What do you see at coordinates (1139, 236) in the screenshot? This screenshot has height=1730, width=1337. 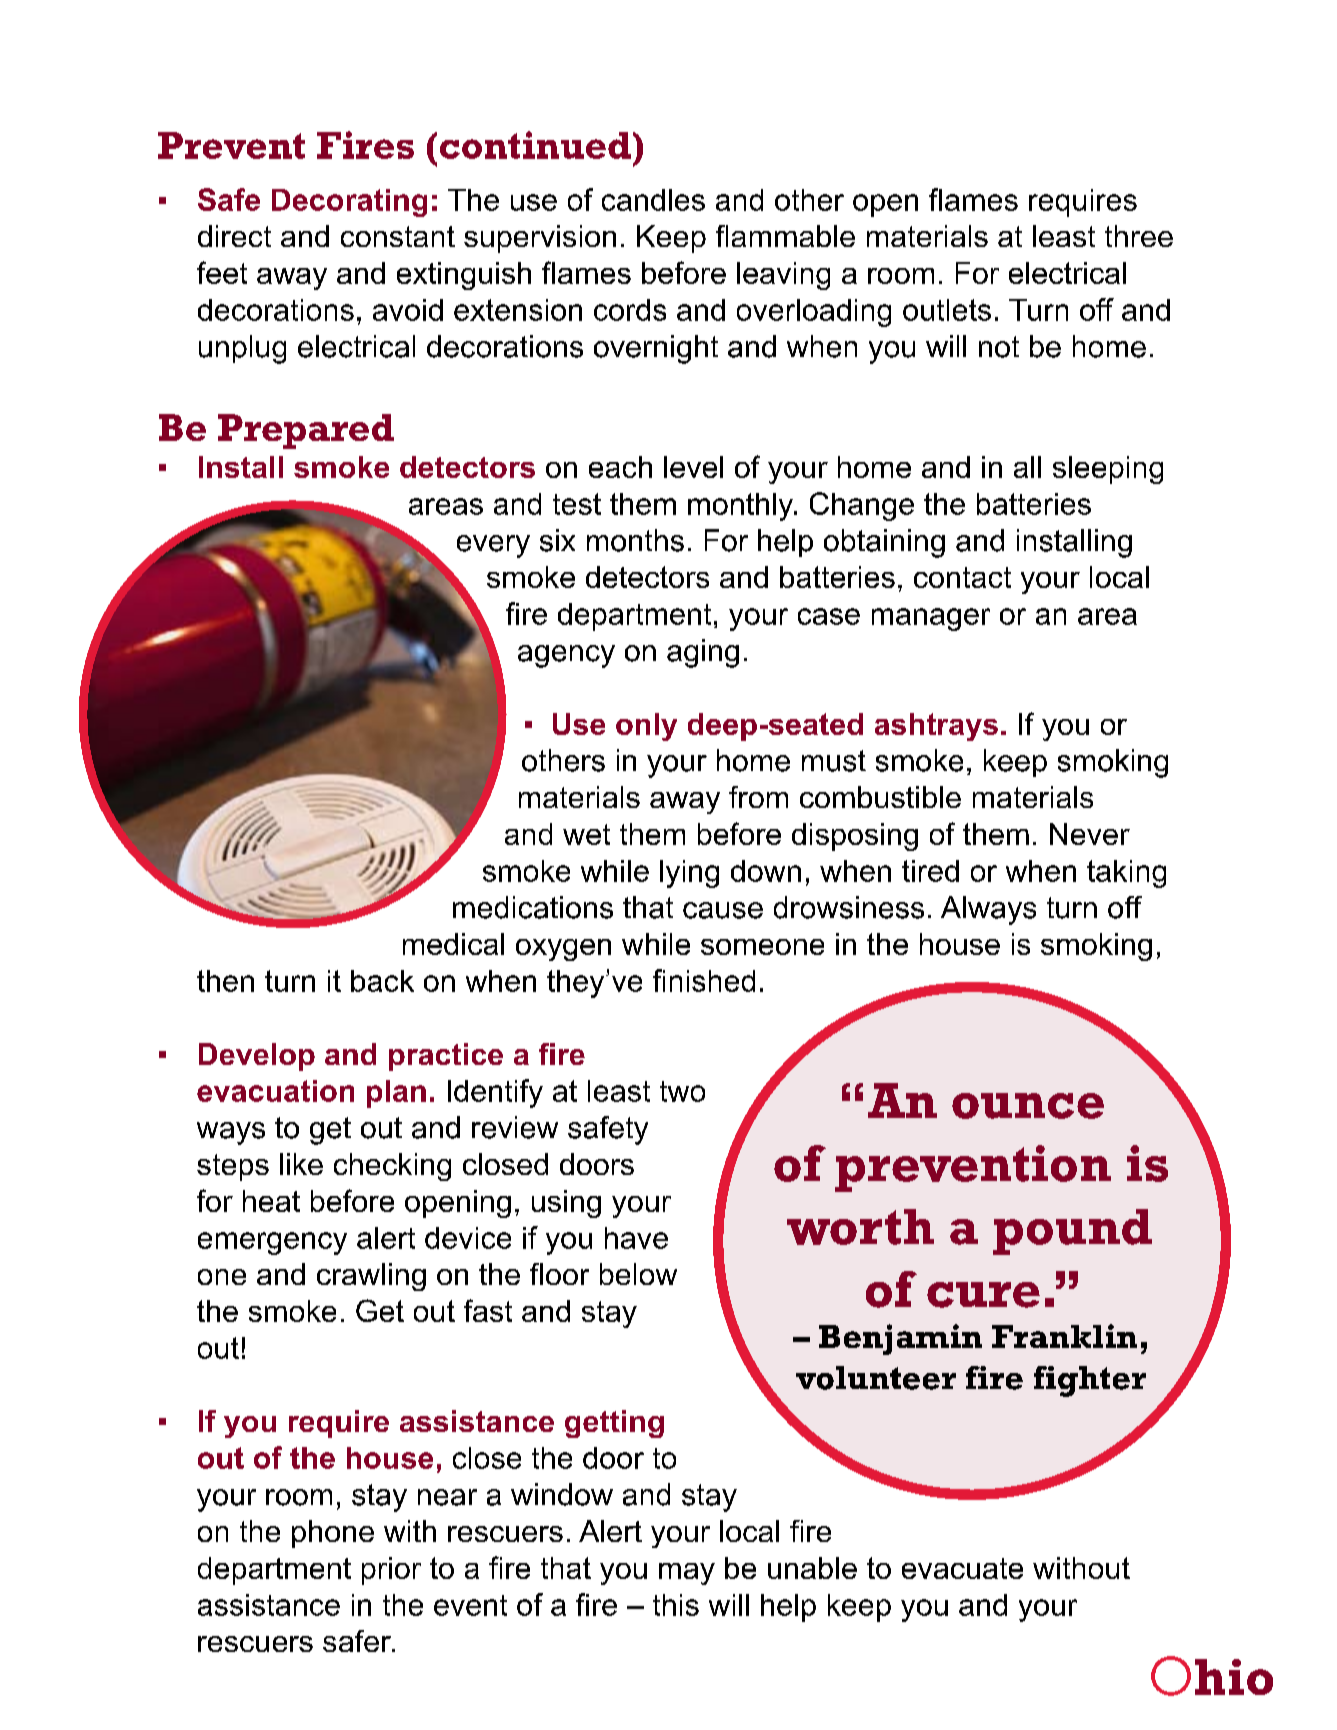 I see `three` at bounding box center [1139, 236].
